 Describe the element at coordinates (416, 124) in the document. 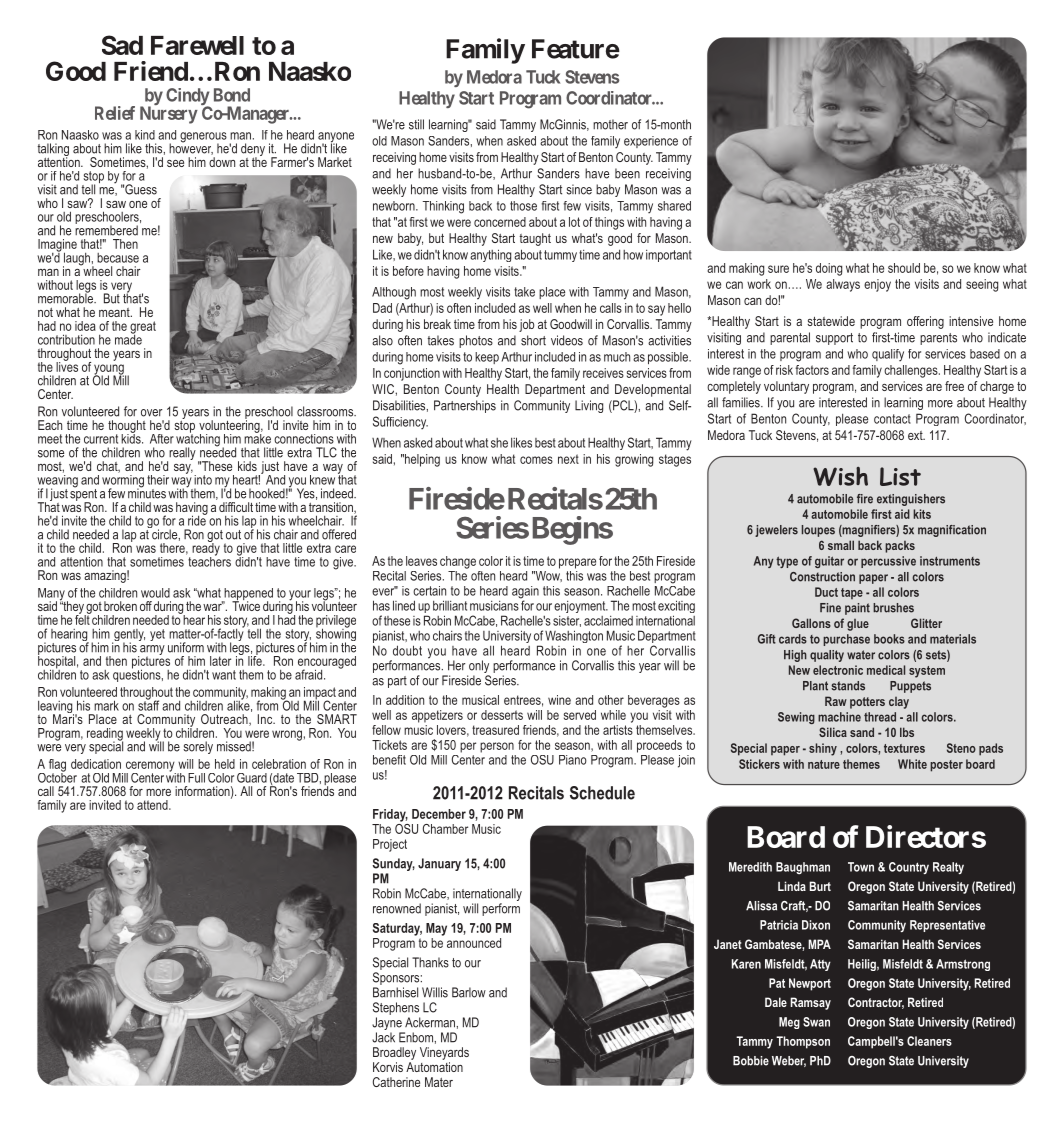

I see `still` at that location.
